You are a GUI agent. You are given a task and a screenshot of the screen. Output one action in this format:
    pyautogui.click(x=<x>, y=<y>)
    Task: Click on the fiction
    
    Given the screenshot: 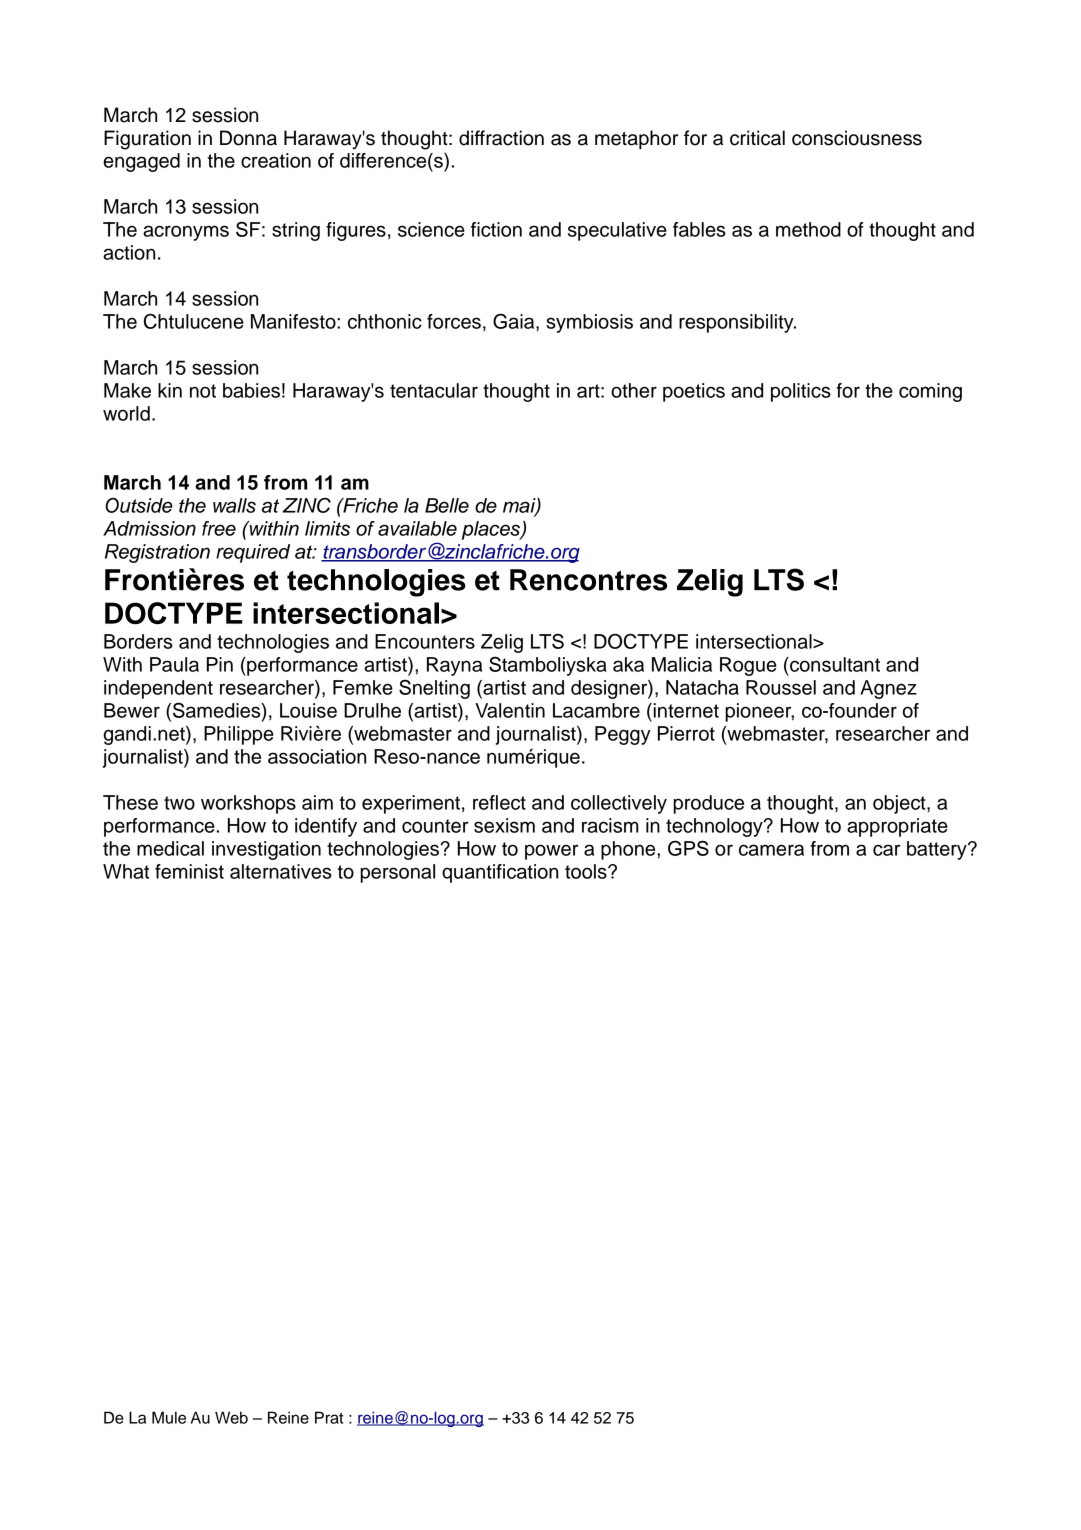 What is the action you would take?
    pyautogui.click(x=496, y=229)
